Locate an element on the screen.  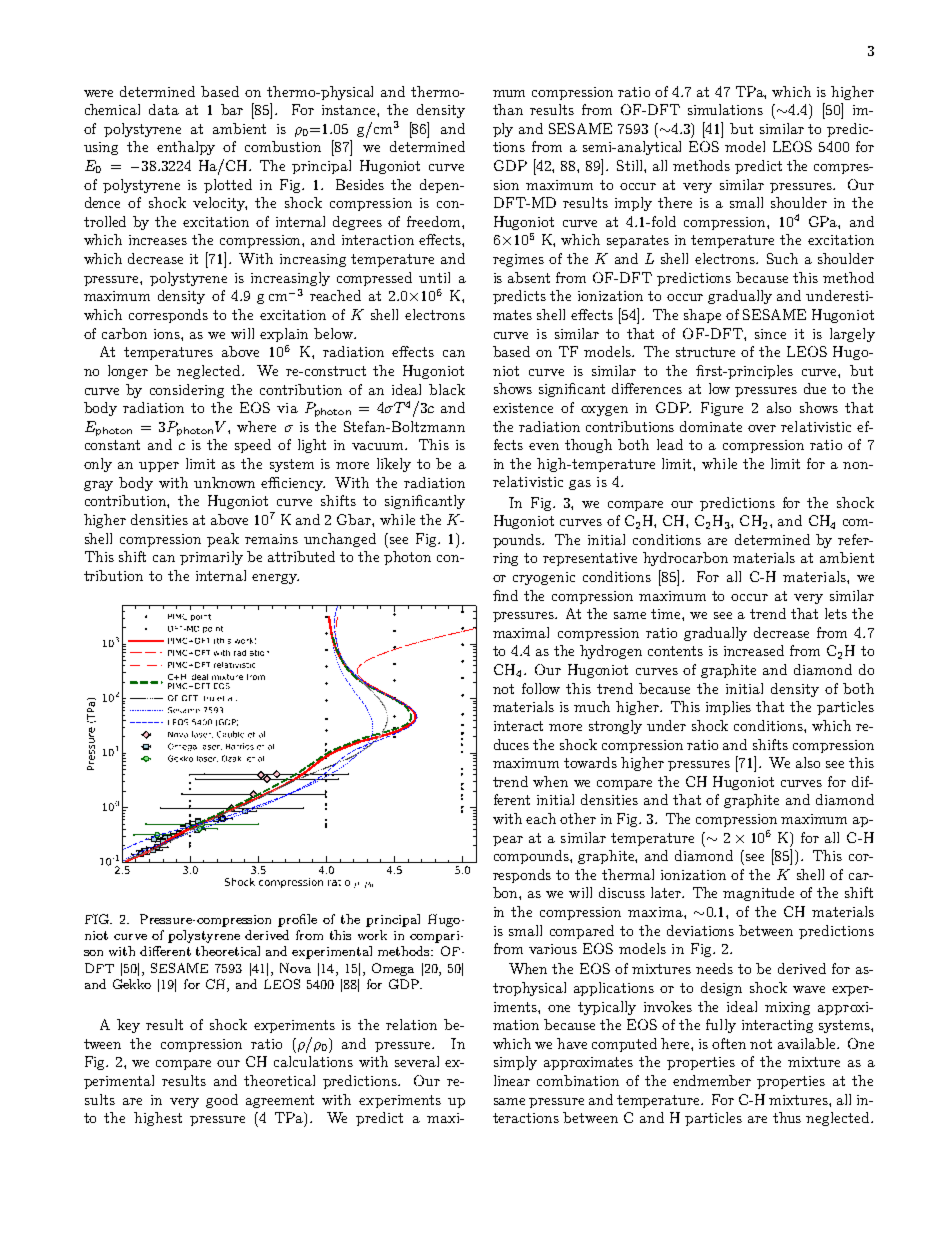
unknown is located at coordinates (224, 482).
